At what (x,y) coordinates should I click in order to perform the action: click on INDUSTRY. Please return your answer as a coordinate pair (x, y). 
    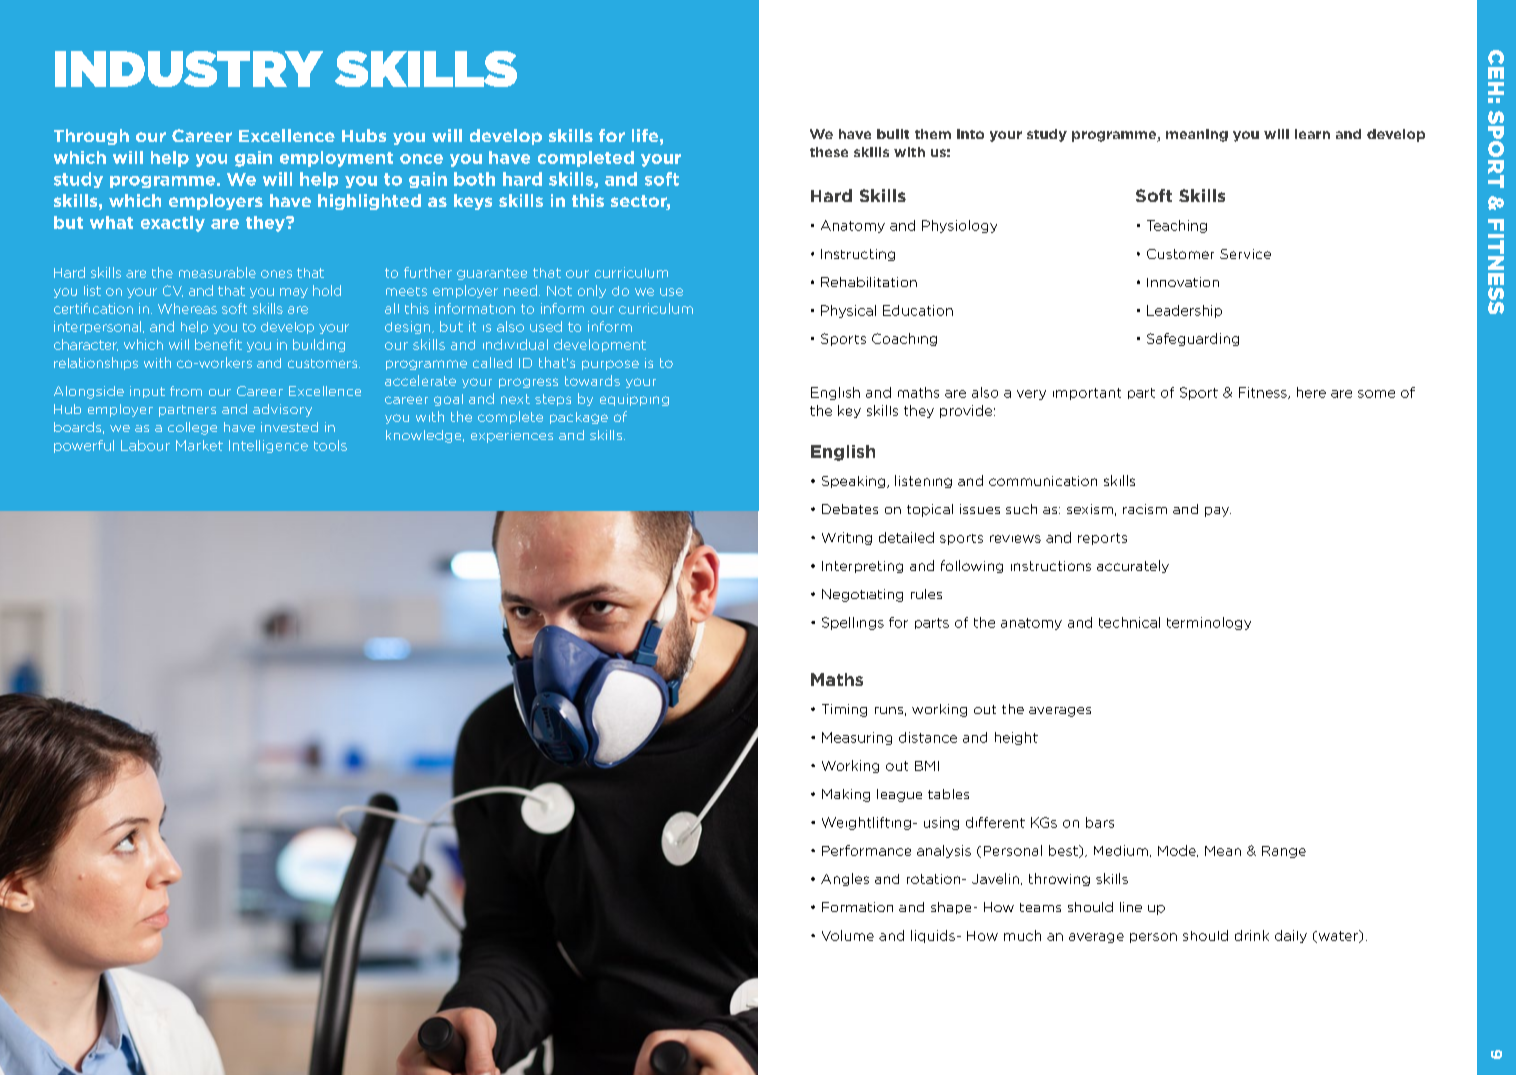
    Looking at the image, I should click on (189, 69).
